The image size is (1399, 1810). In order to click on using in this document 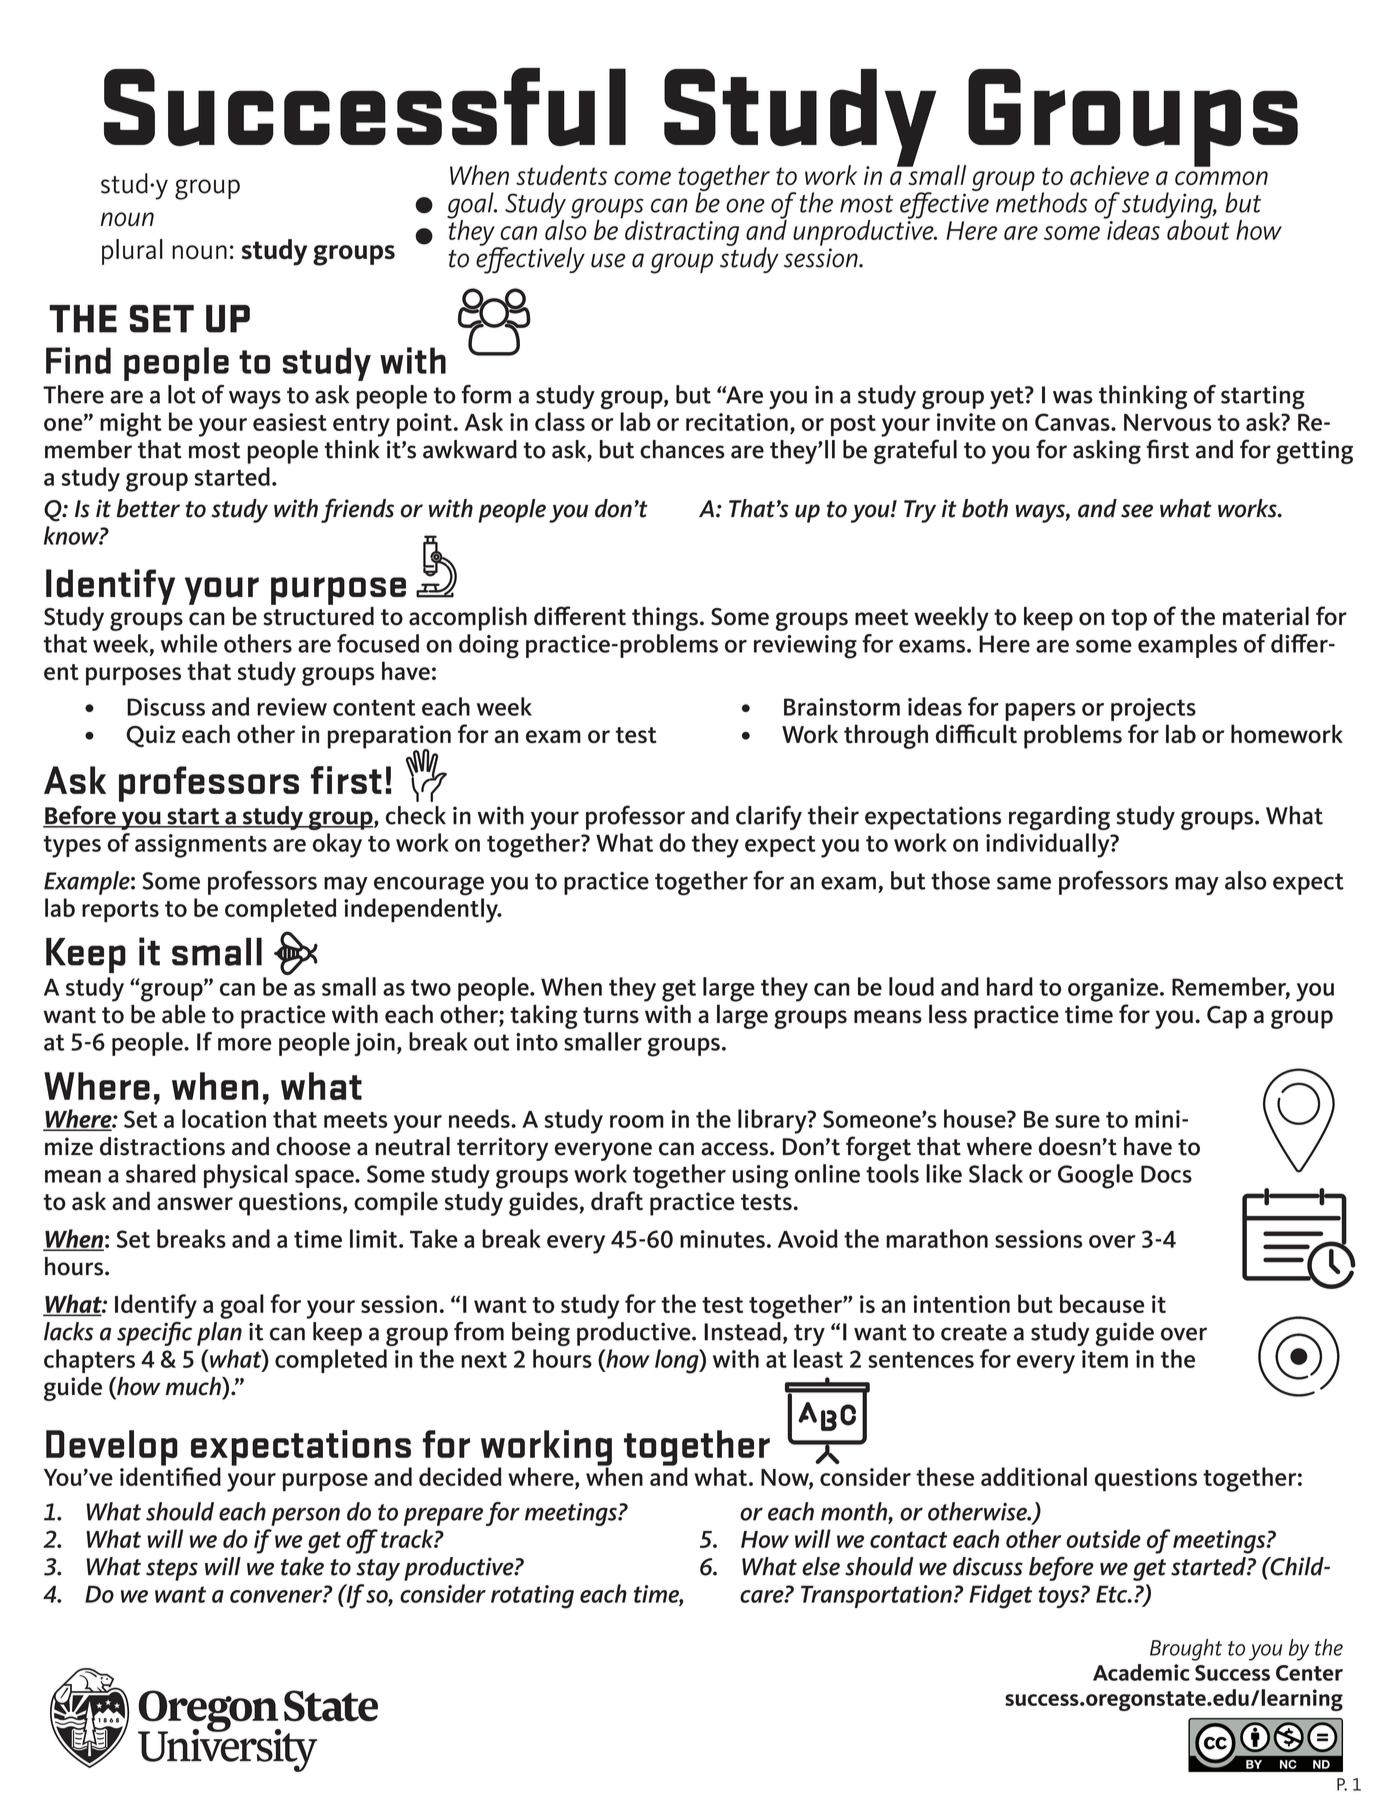, I will do `click(760, 1177)`.
